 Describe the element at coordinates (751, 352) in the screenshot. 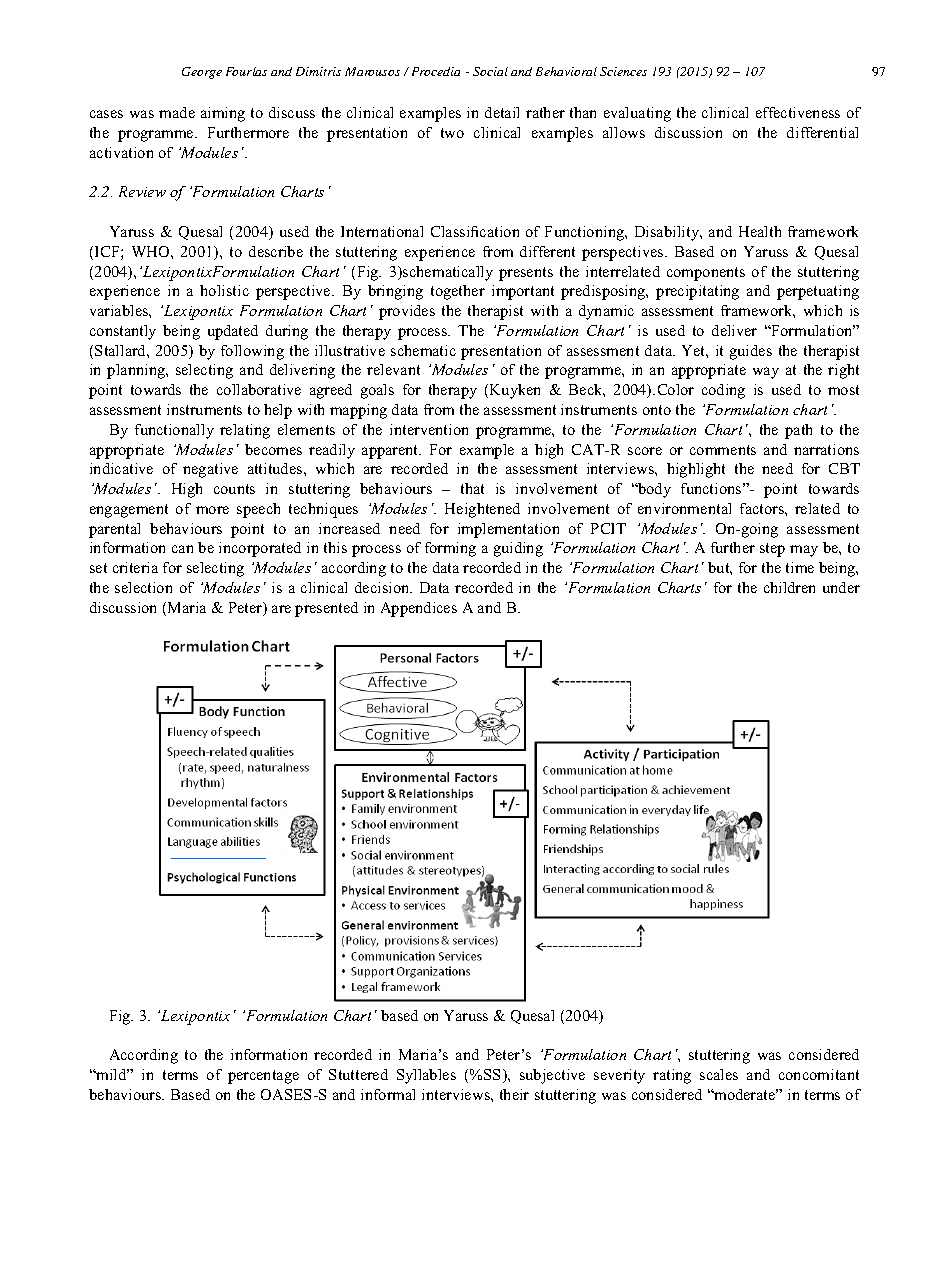

I see `guides` at that location.
